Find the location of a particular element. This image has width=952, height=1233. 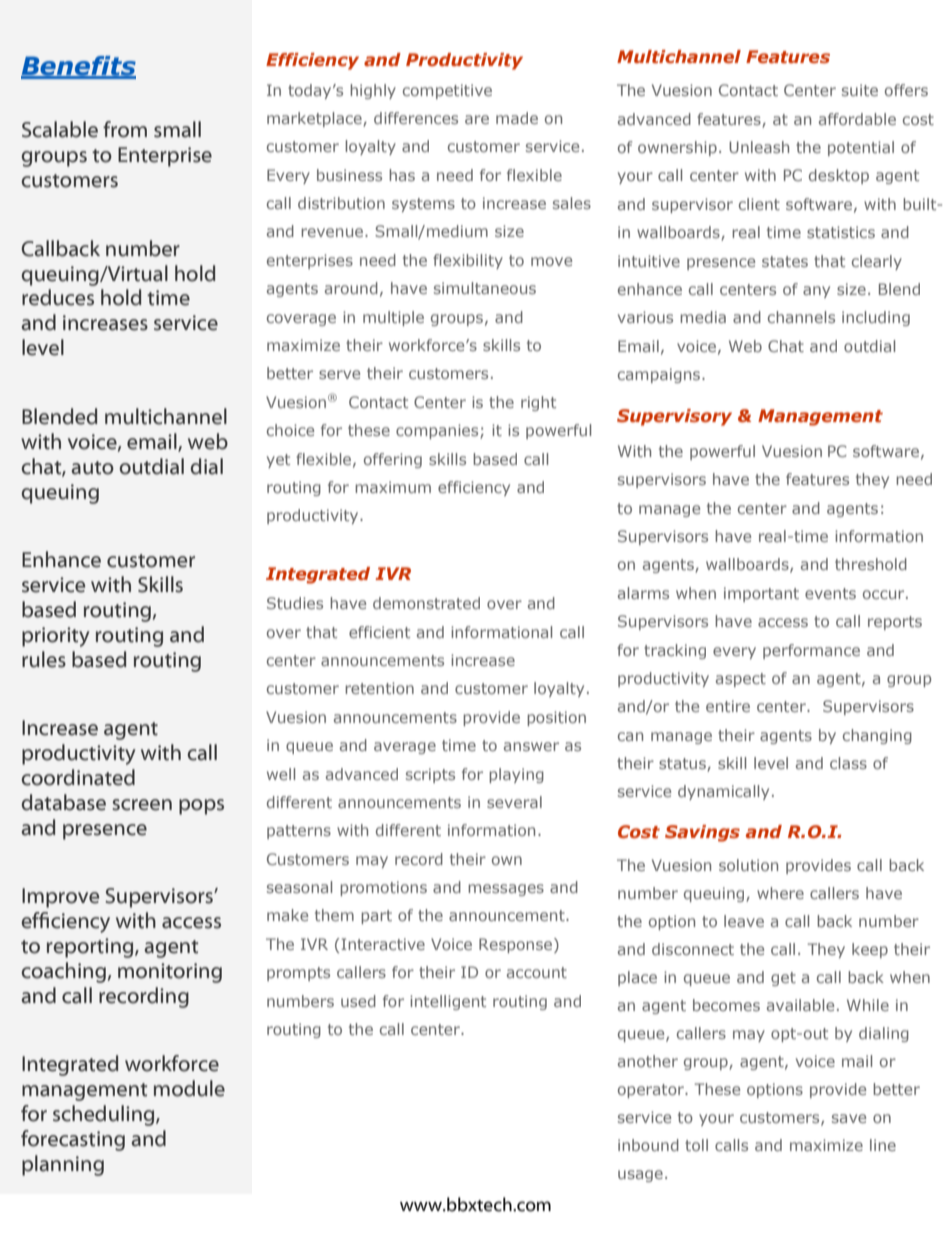

usage is located at coordinates (640, 1176).
